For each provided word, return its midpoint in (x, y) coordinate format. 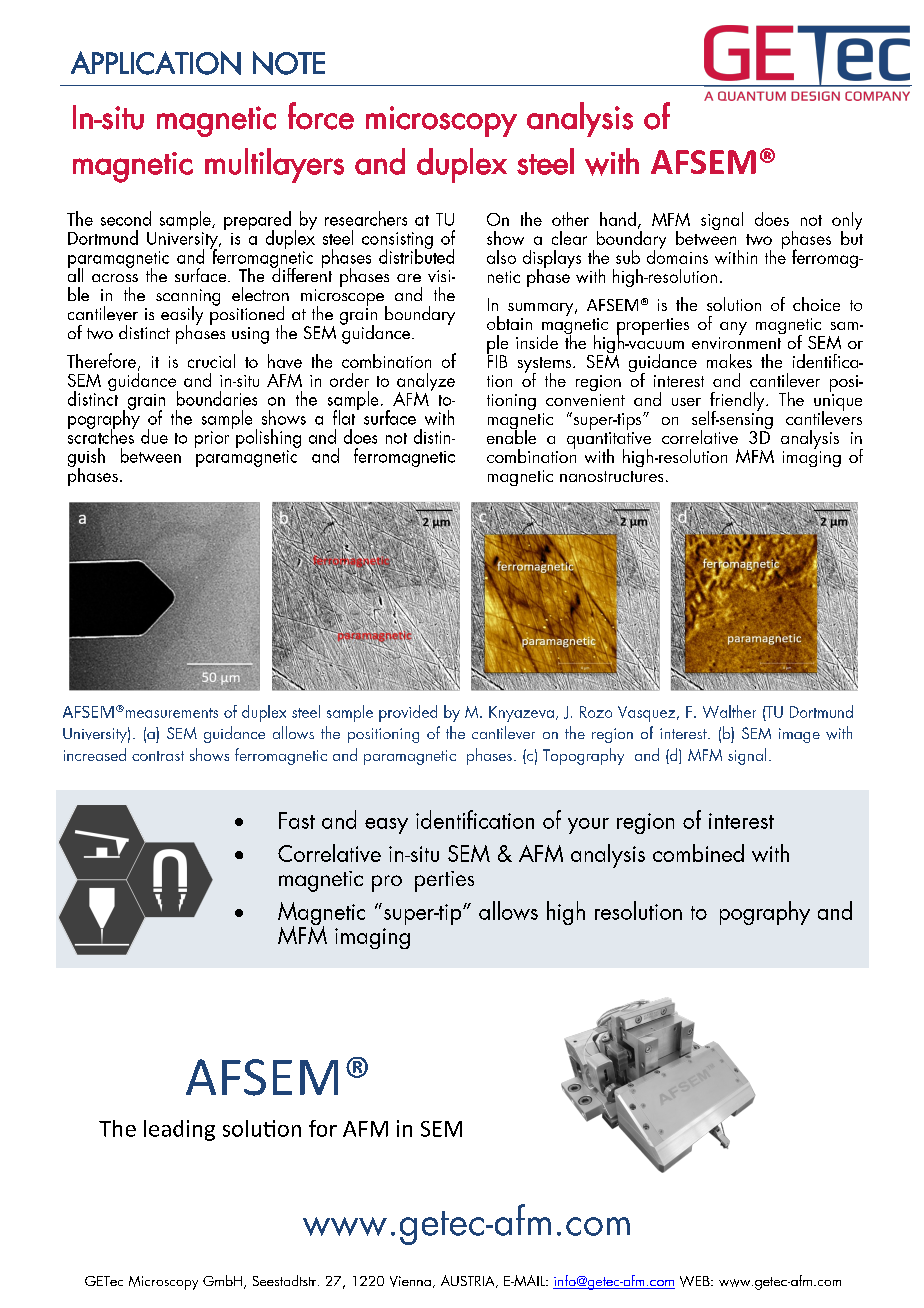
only (847, 222)
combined (698, 853)
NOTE (289, 63)
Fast (297, 820)
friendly (737, 402)
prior (212, 439)
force (321, 116)
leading (179, 1130)
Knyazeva (521, 714)
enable (511, 435)
